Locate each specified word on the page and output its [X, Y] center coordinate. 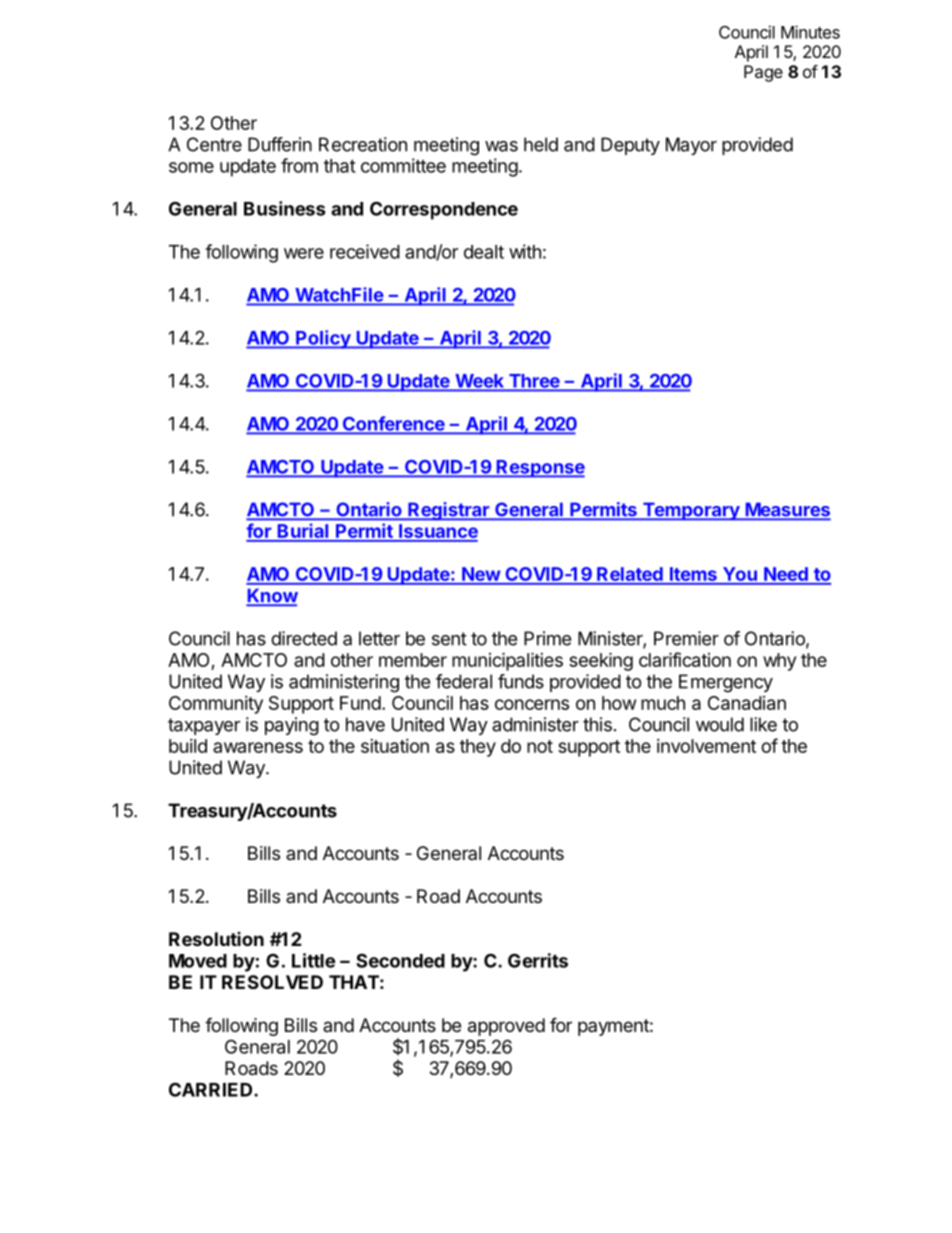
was [501, 146]
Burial [303, 532]
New [481, 575]
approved [506, 1027]
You [739, 575]
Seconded [400, 960]
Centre [214, 144]
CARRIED [212, 1089]
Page [763, 73]
